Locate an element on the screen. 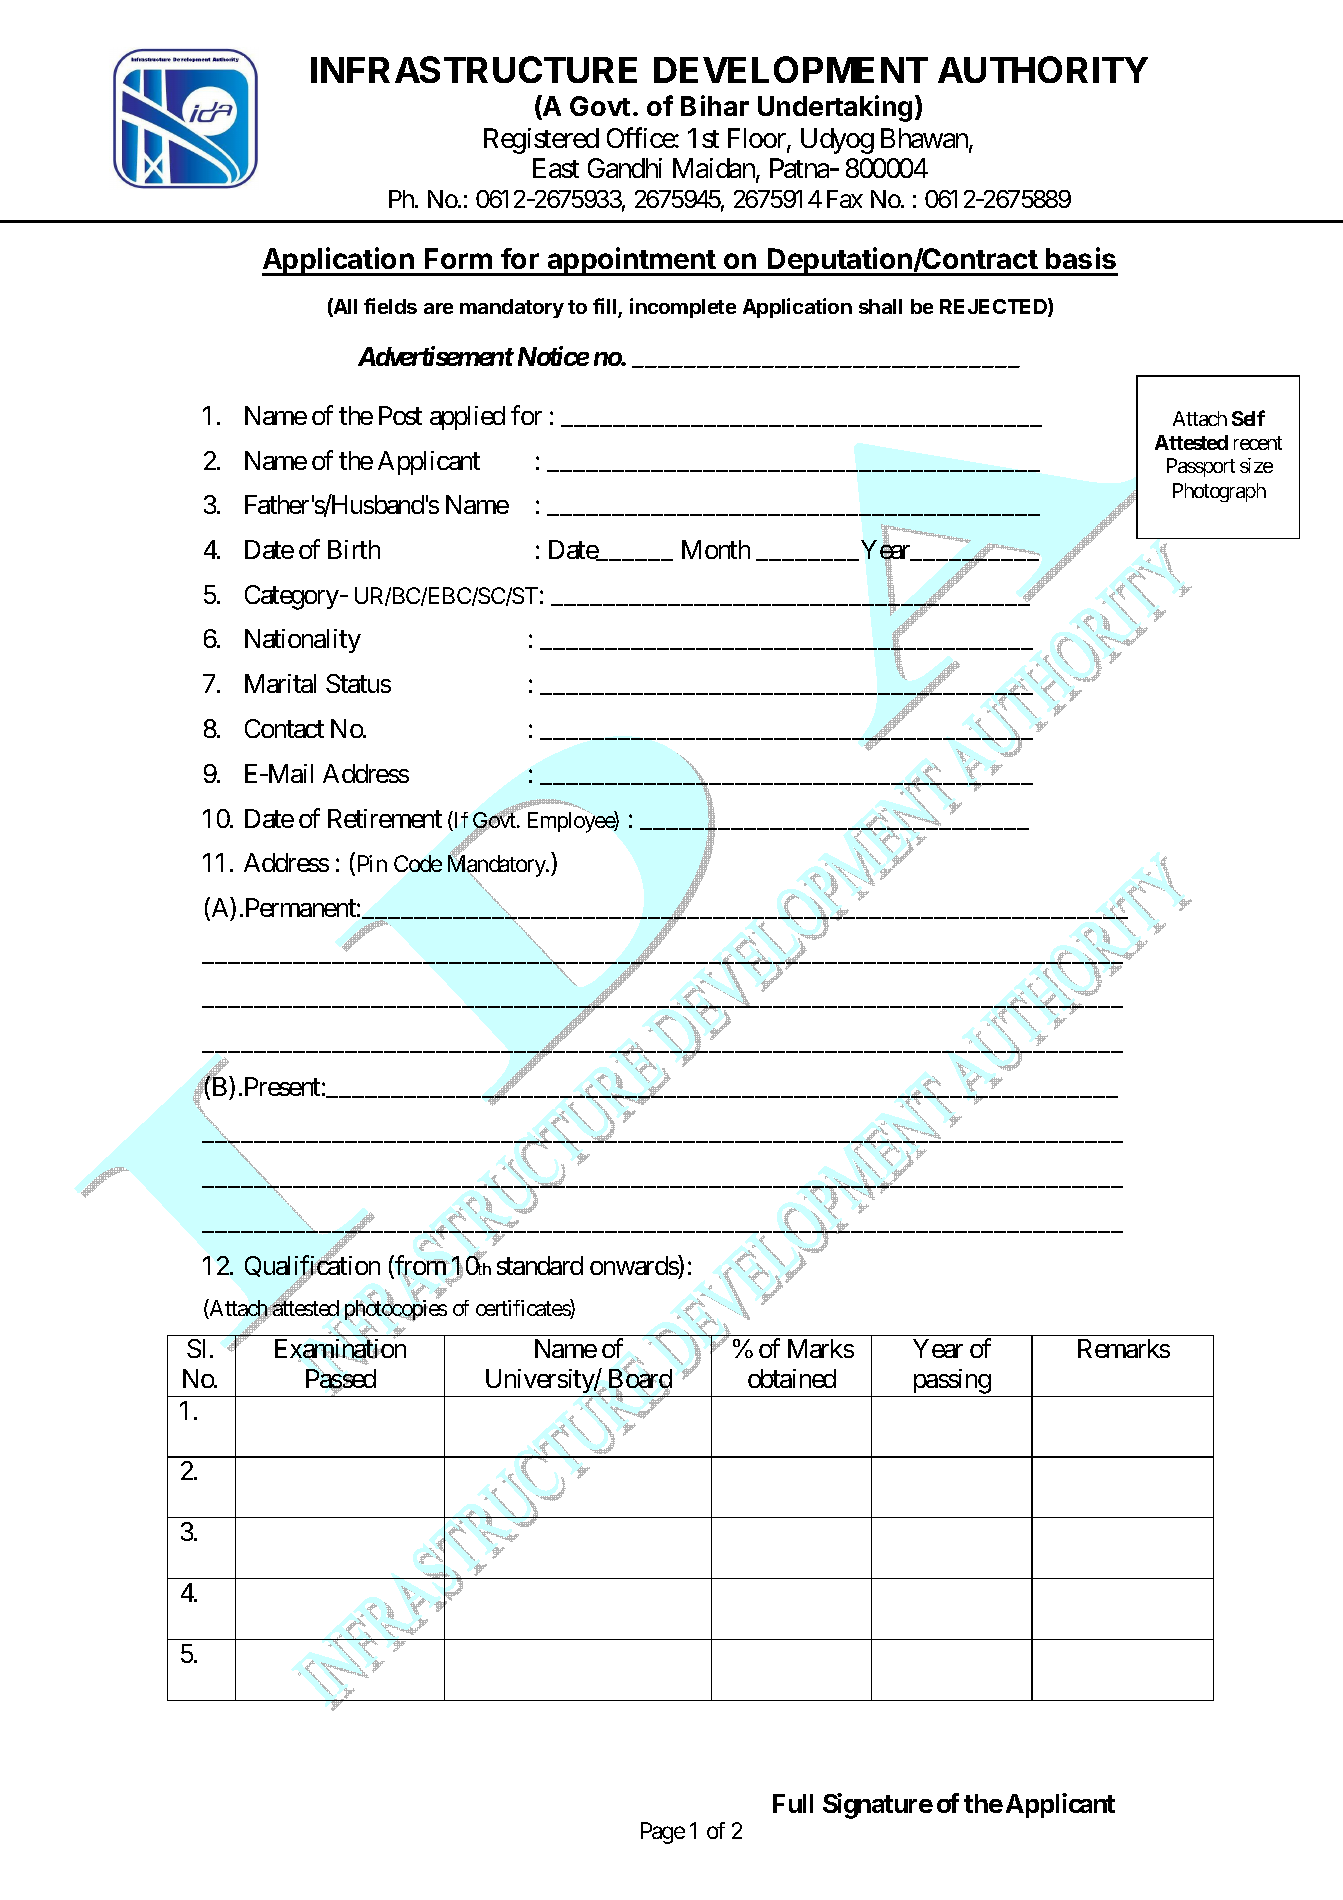 The image size is (1343, 1900). INFRASTRUCTURE is located at coordinates (474, 69).
